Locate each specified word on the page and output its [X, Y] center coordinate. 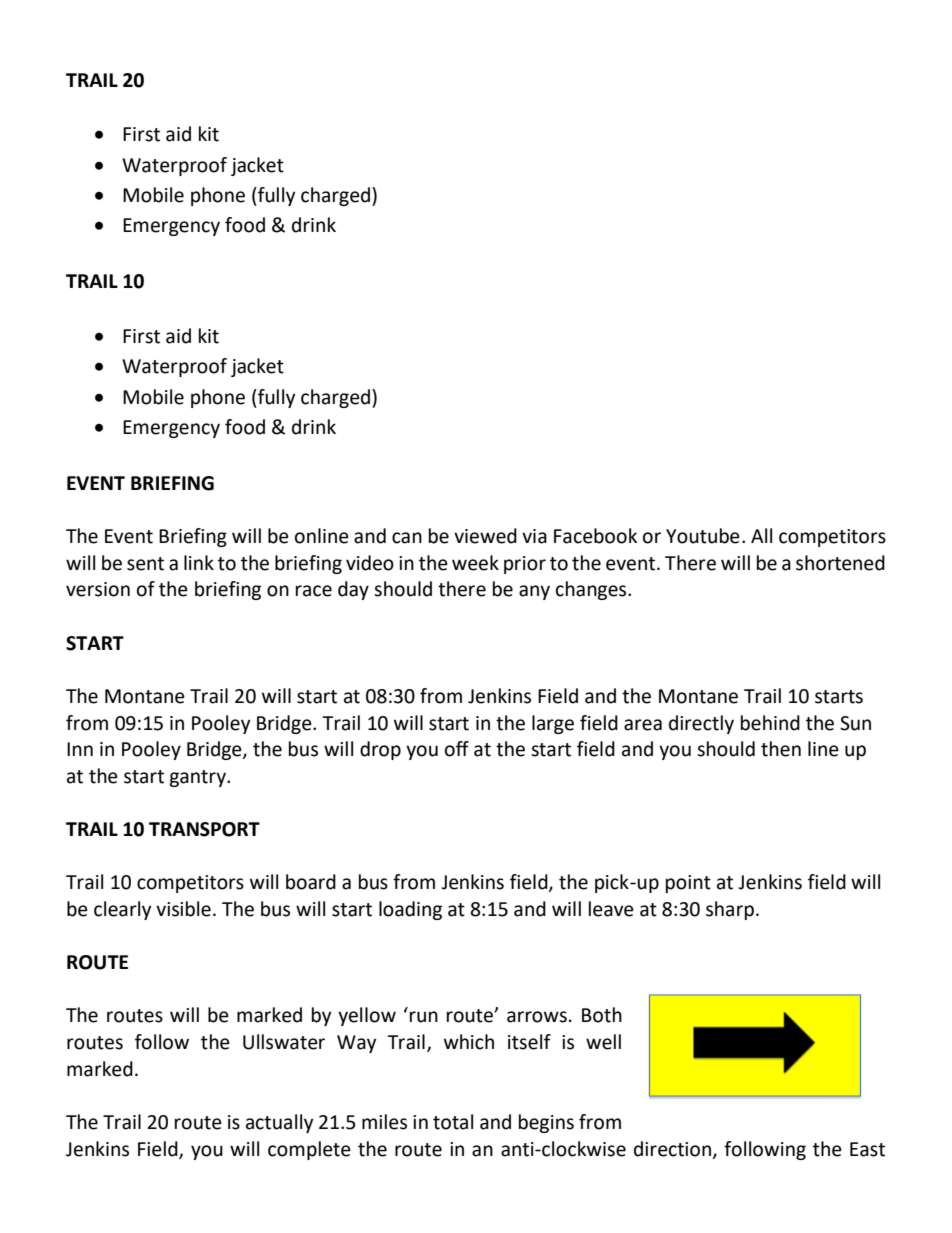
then [781, 749]
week [475, 563]
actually [279, 1123]
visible [183, 909]
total [453, 1122]
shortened [840, 563]
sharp [730, 910]
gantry [198, 778]
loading [410, 910]
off [457, 749]
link [199, 562]
